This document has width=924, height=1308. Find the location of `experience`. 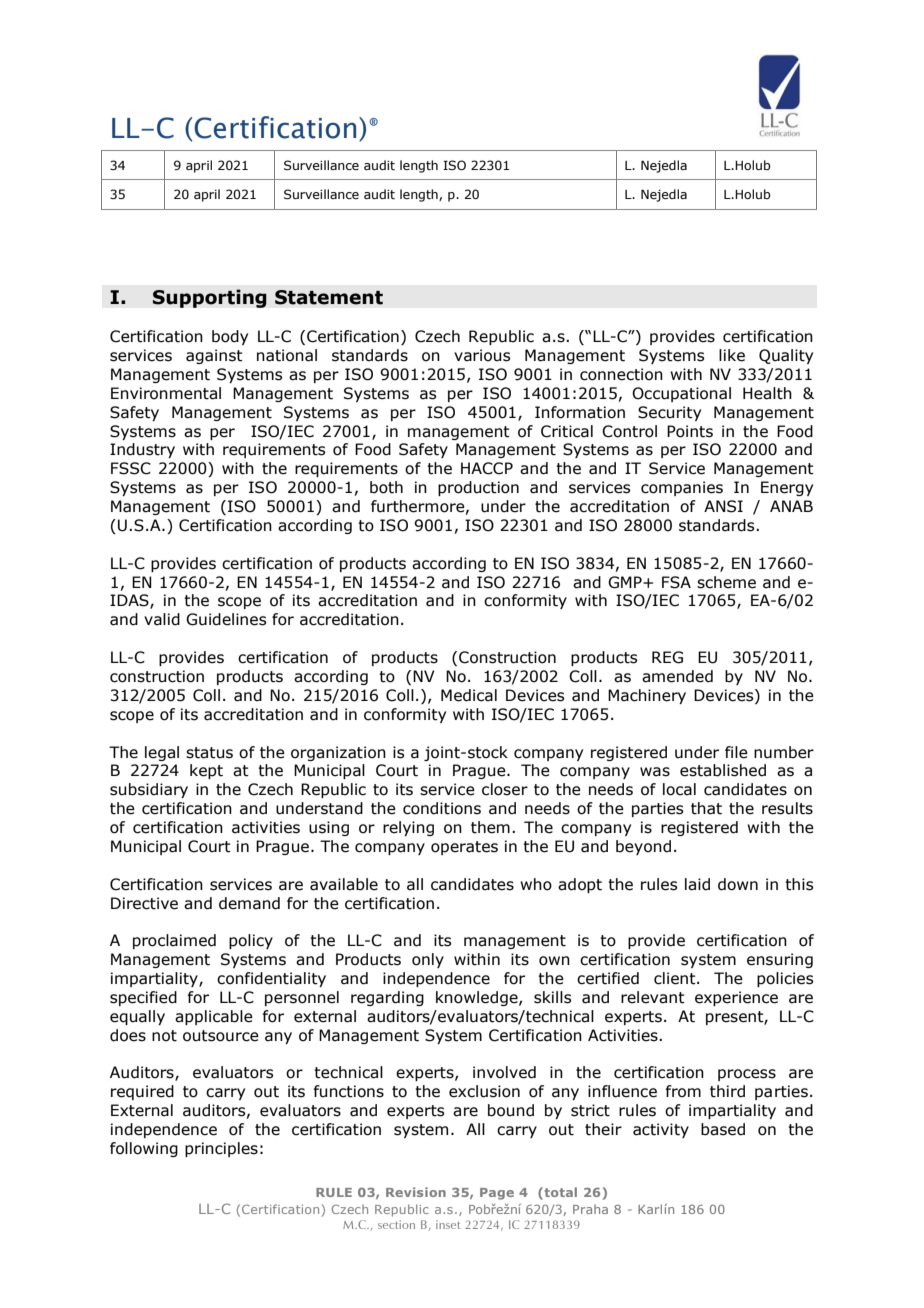

experience is located at coordinates (736, 998).
